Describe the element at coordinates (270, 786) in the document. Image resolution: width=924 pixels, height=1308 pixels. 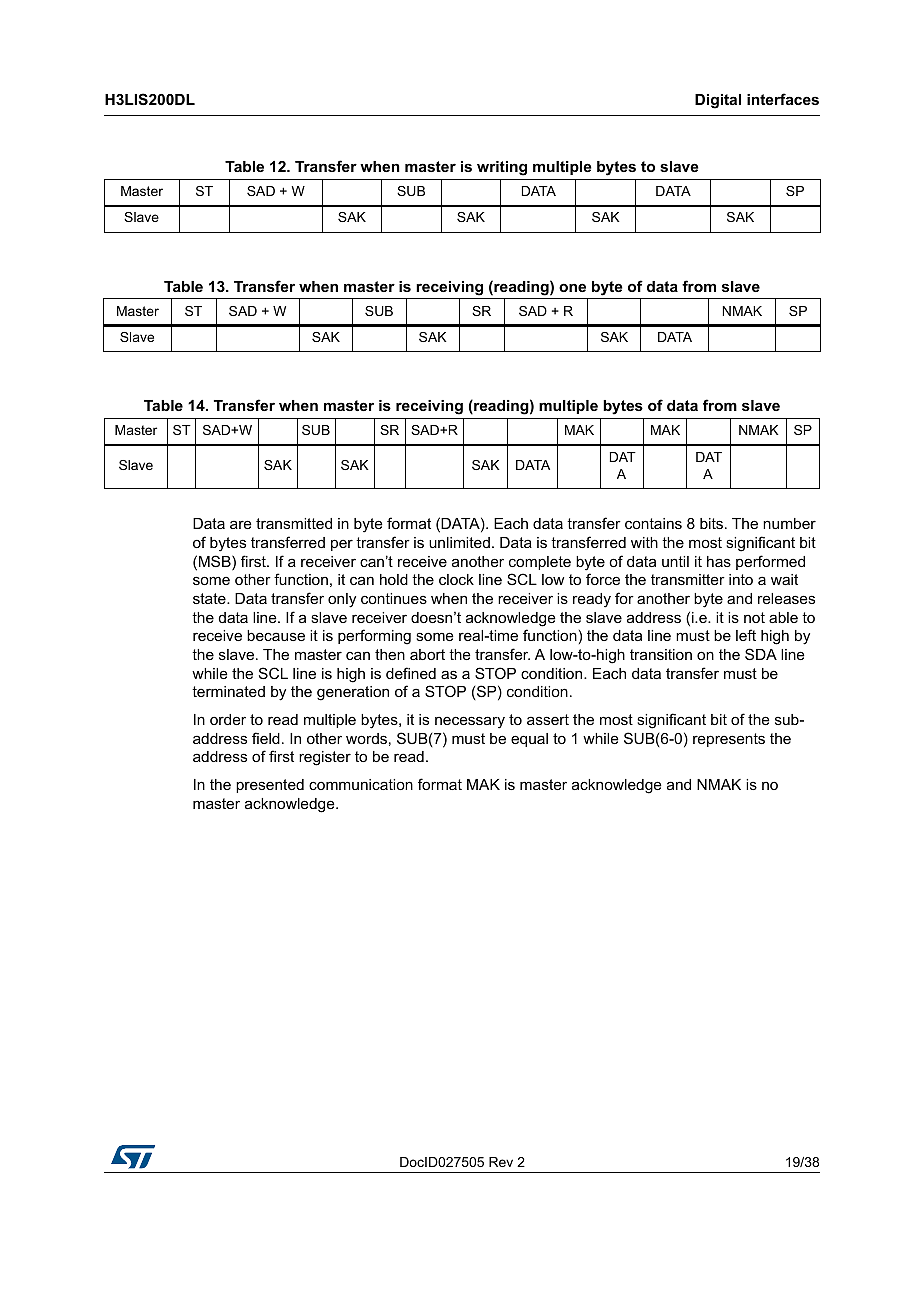
I see `presented` at that location.
